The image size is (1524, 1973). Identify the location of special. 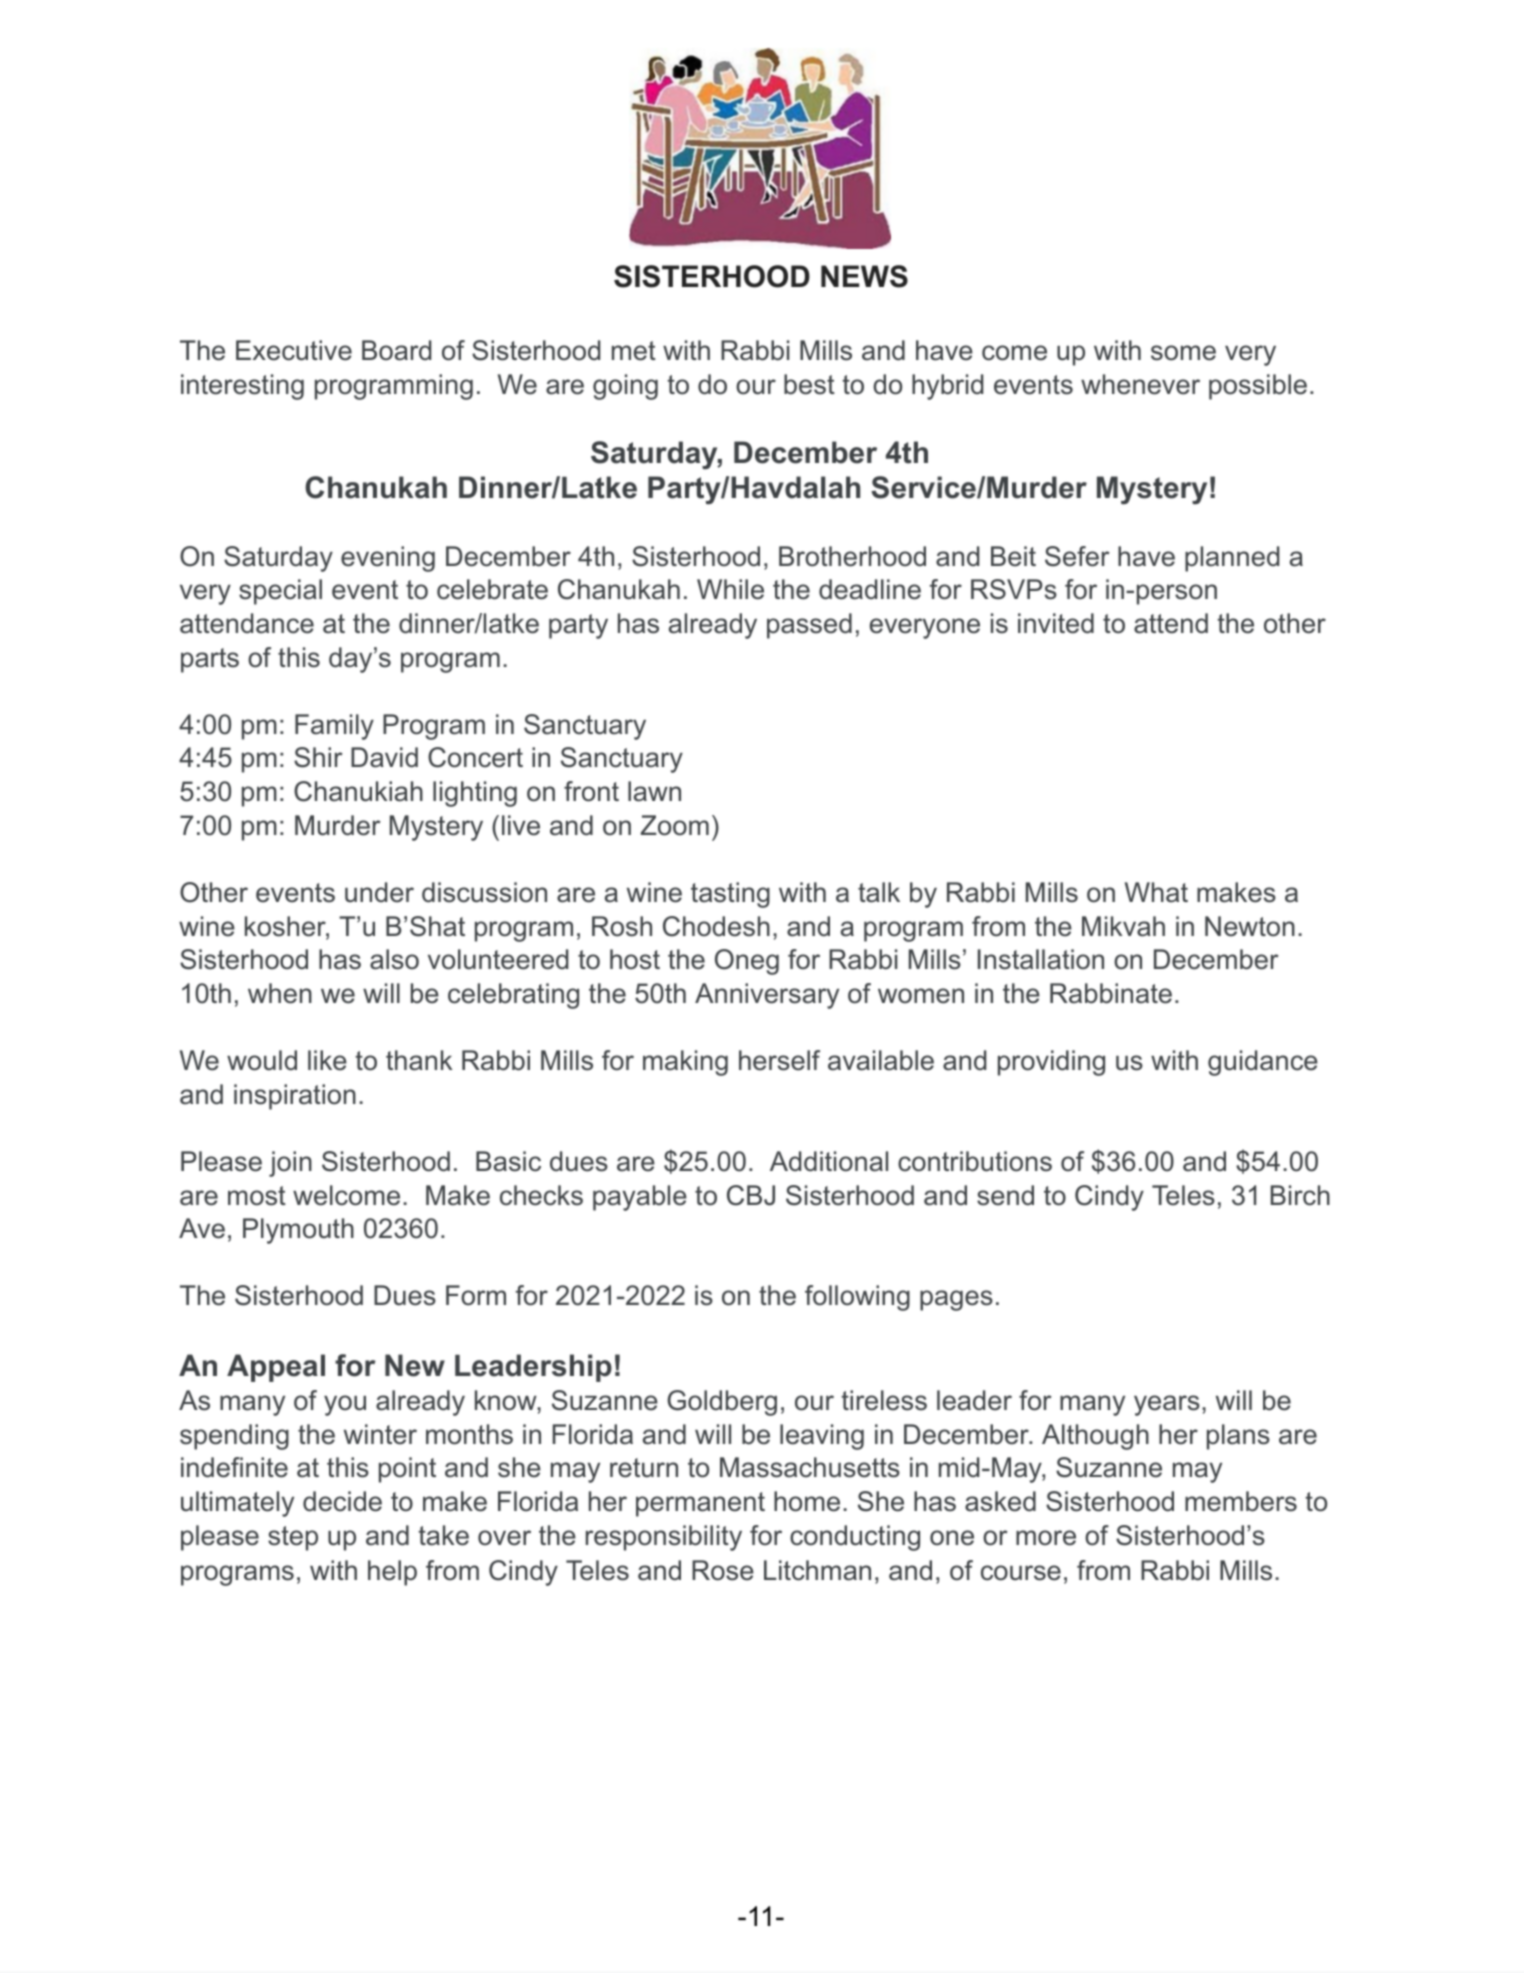
(280, 592).
